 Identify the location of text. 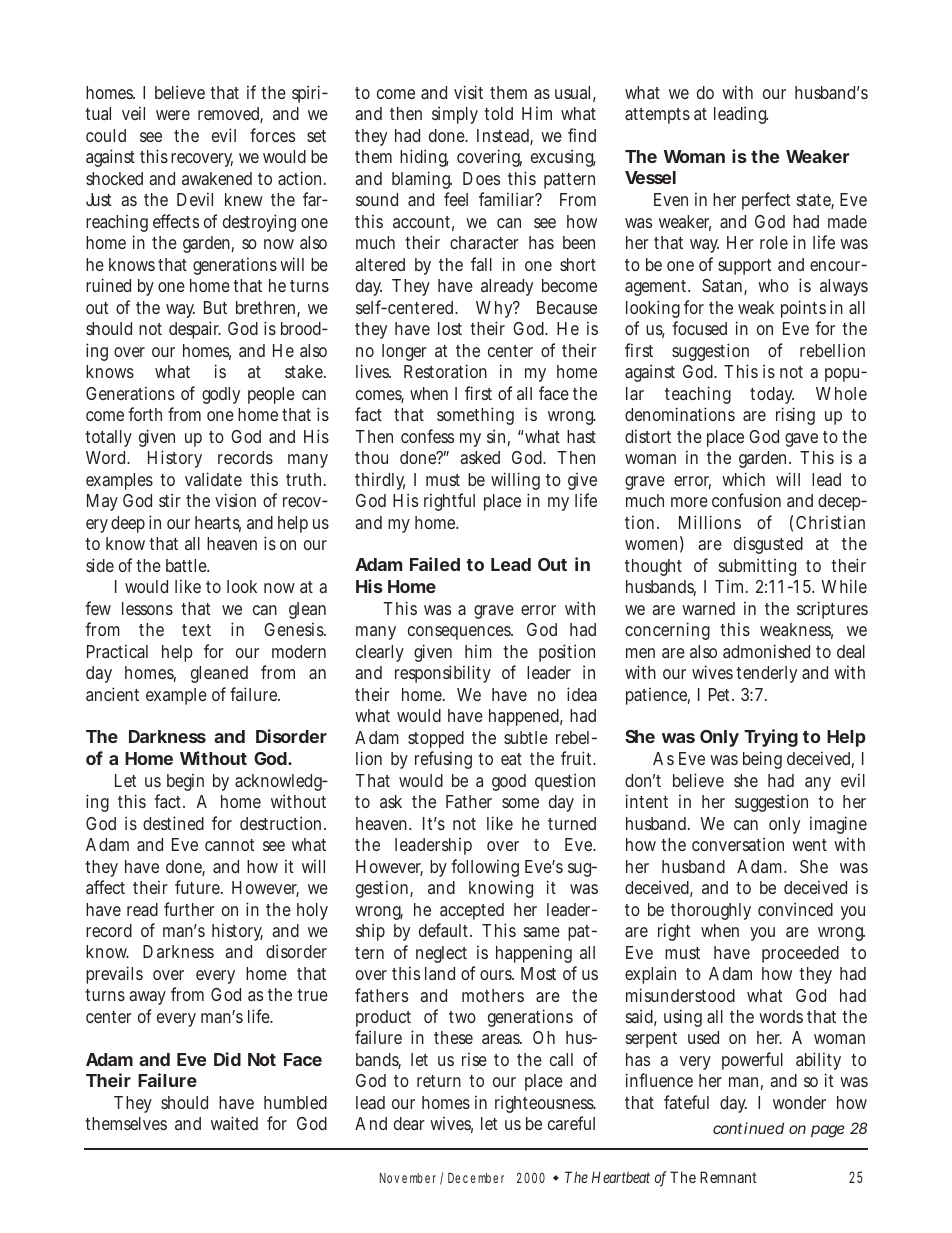
(196, 630).
